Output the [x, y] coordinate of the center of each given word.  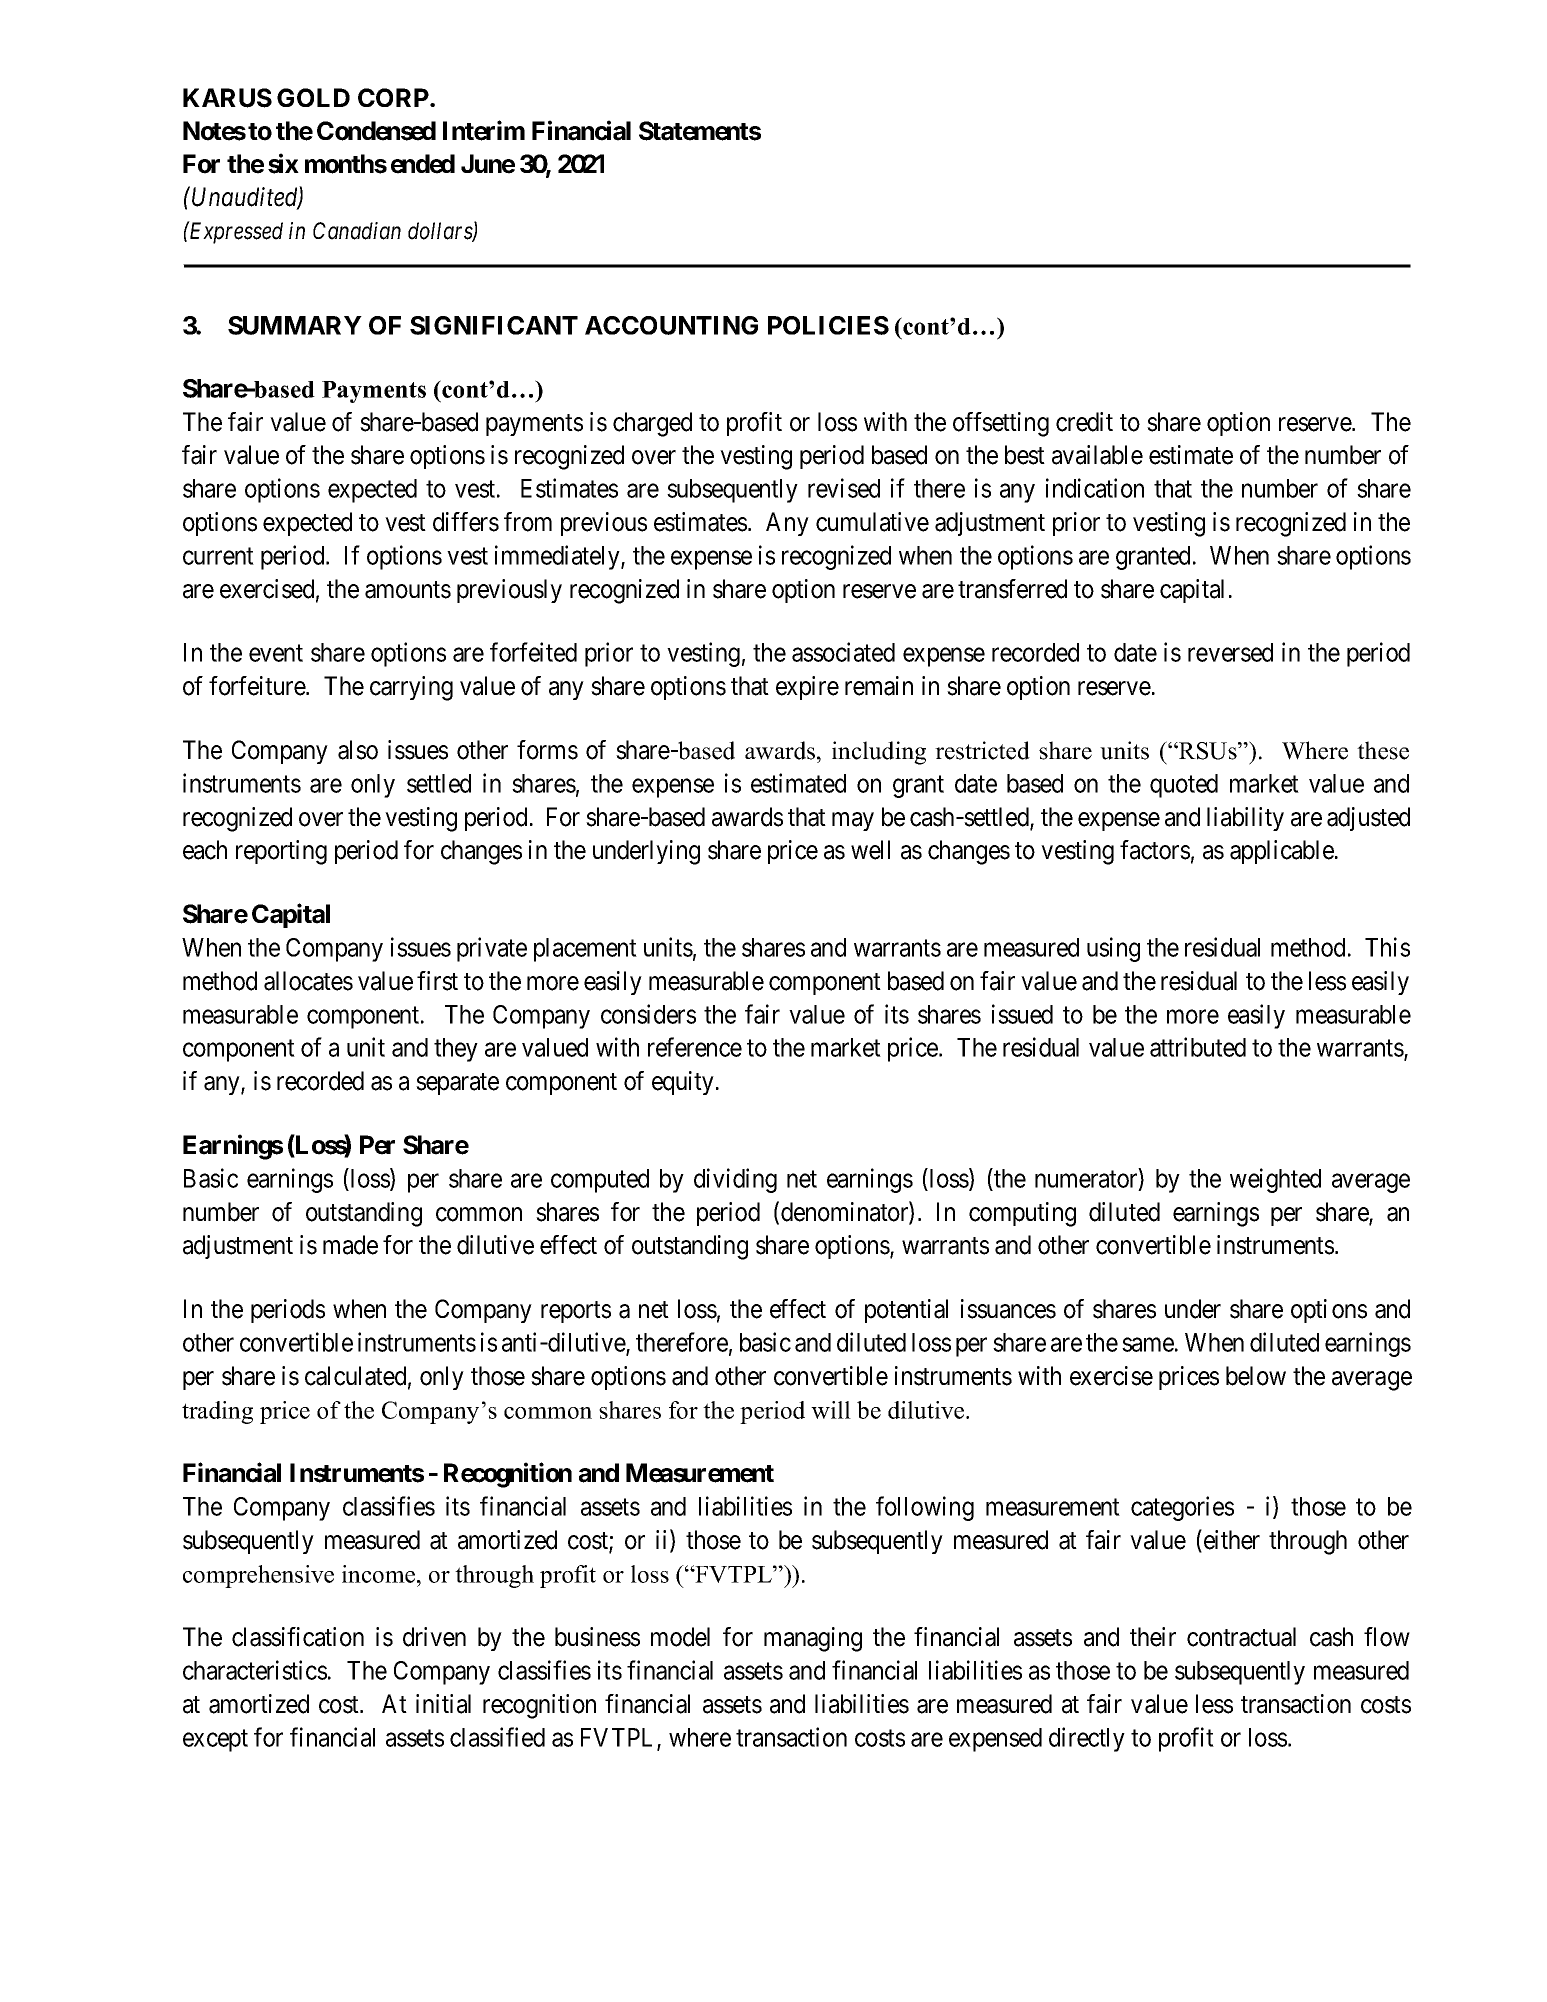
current [218, 556]
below [1256, 1376]
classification [298, 1637]
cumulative [872, 522]
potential [906, 1311]
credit [1084, 422]
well [870, 850]
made [350, 1245]
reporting [281, 852]
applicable [1282, 852]
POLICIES [828, 325]
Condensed [376, 131]
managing [813, 1639]
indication [1095, 488]
